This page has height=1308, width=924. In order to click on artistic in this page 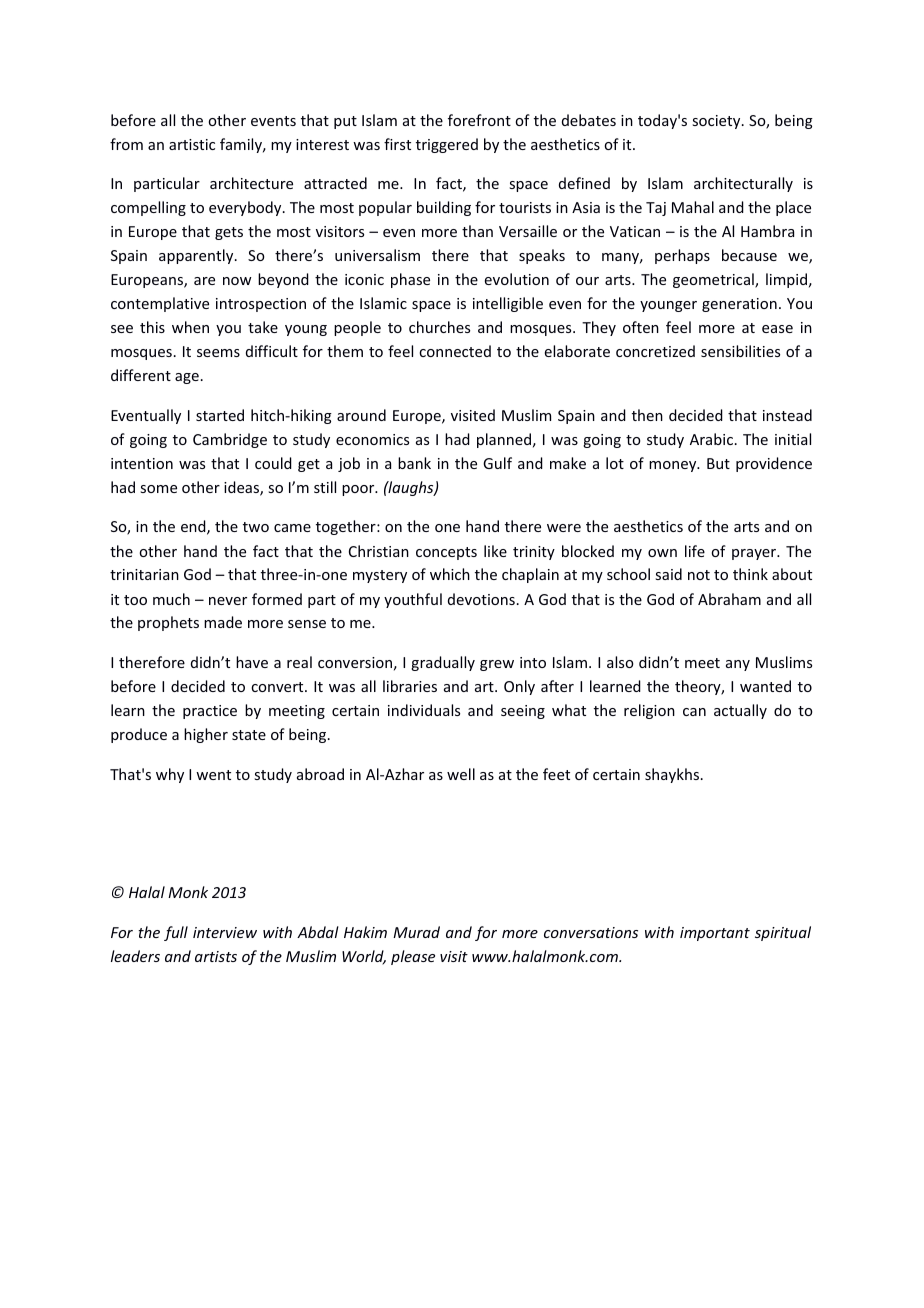, I will do `click(192, 144)`.
